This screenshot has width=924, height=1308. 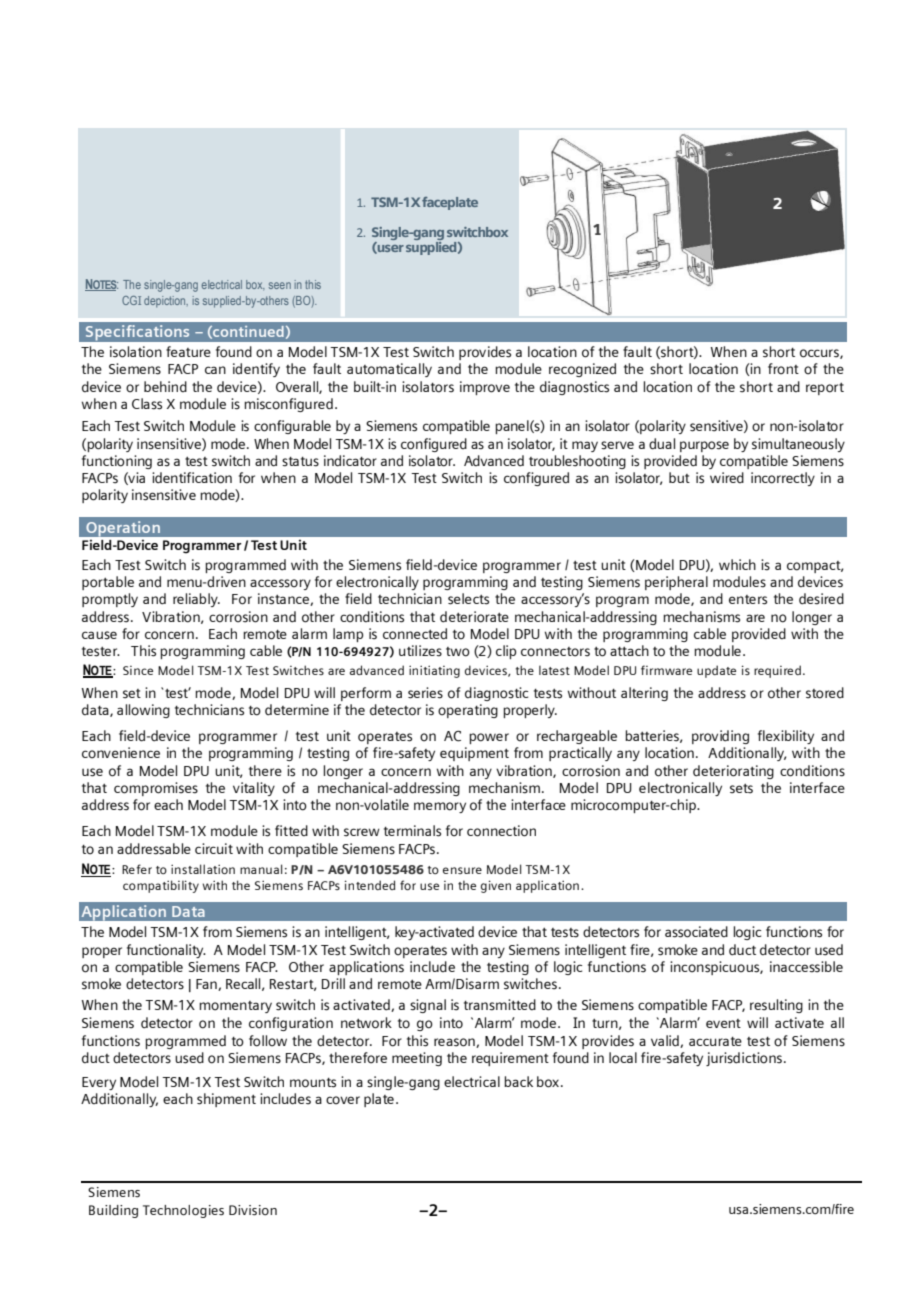 What do you see at coordinates (183, 1211) in the screenshot?
I see `Technologies` at bounding box center [183, 1211].
